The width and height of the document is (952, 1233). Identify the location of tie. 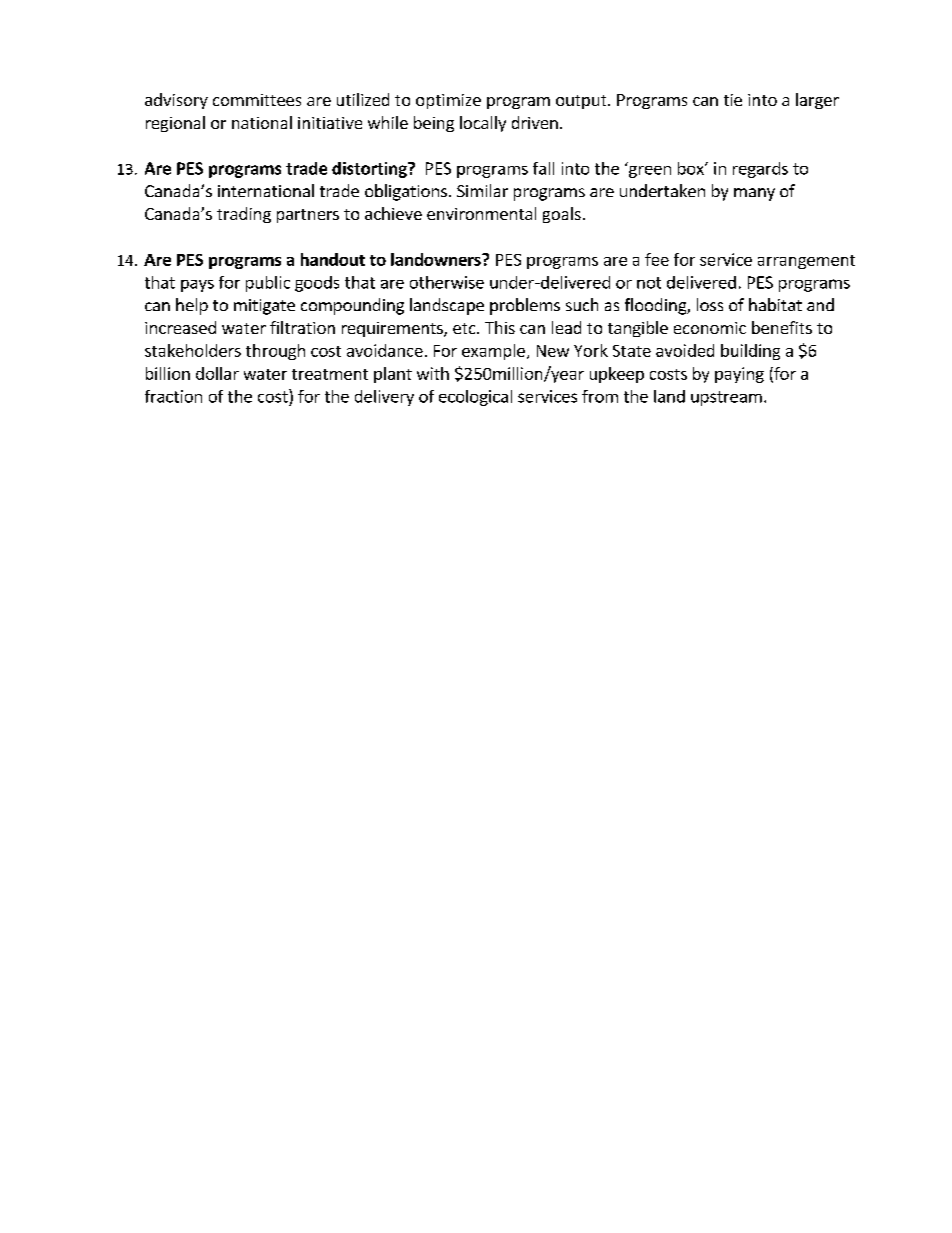
(733, 100).
